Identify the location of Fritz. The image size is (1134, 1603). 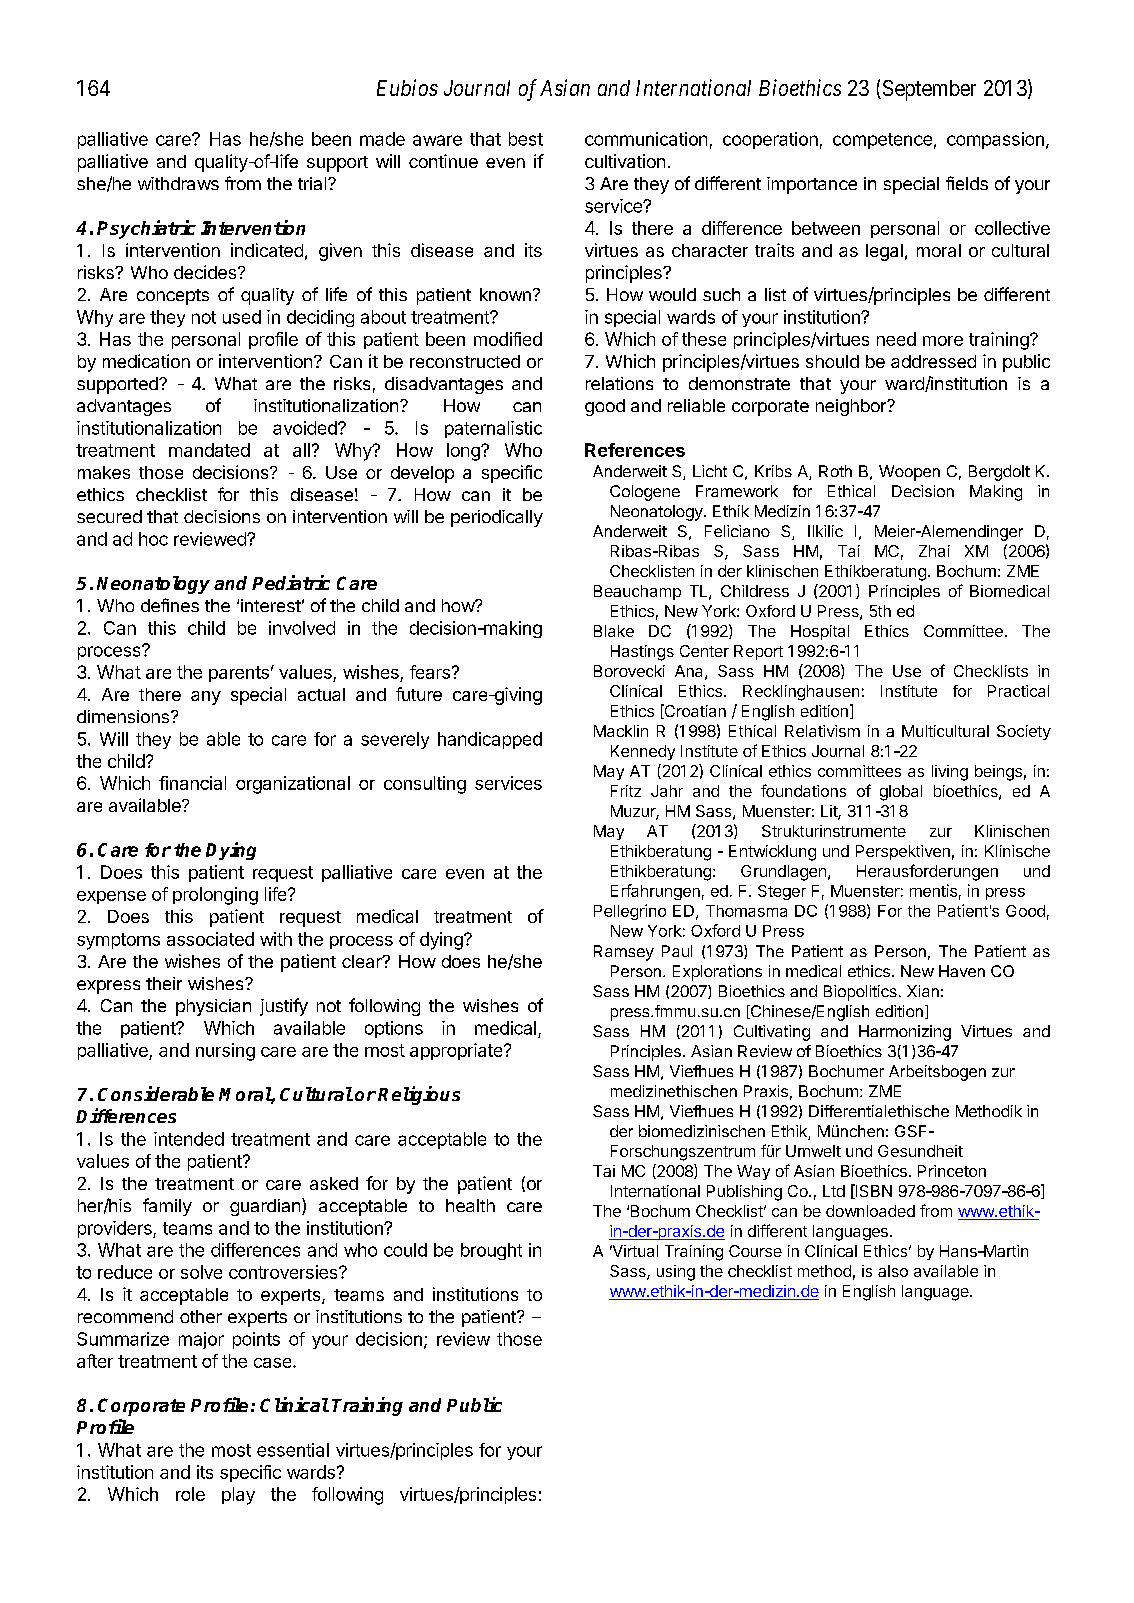
(626, 791).
